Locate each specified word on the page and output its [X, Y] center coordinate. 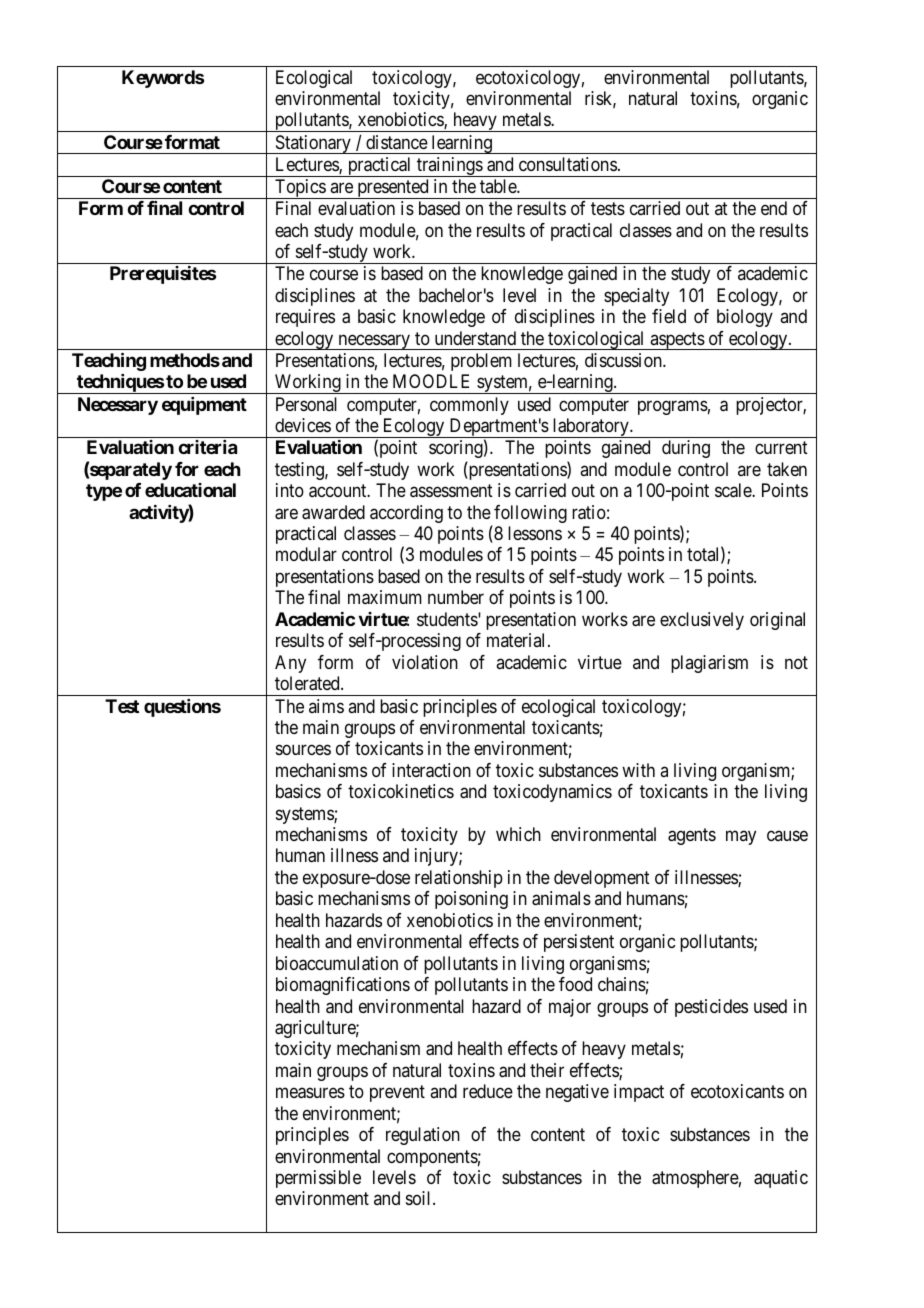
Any [290, 664]
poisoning [471, 900]
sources [303, 750]
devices [303, 425]
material [518, 640]
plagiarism [709, 664]
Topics [300, 189]
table [499, 186]
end [774, 208]
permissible [318, 1179]
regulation [423, 1136]
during [686, 449]
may [741, 837]
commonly [469, 406]
